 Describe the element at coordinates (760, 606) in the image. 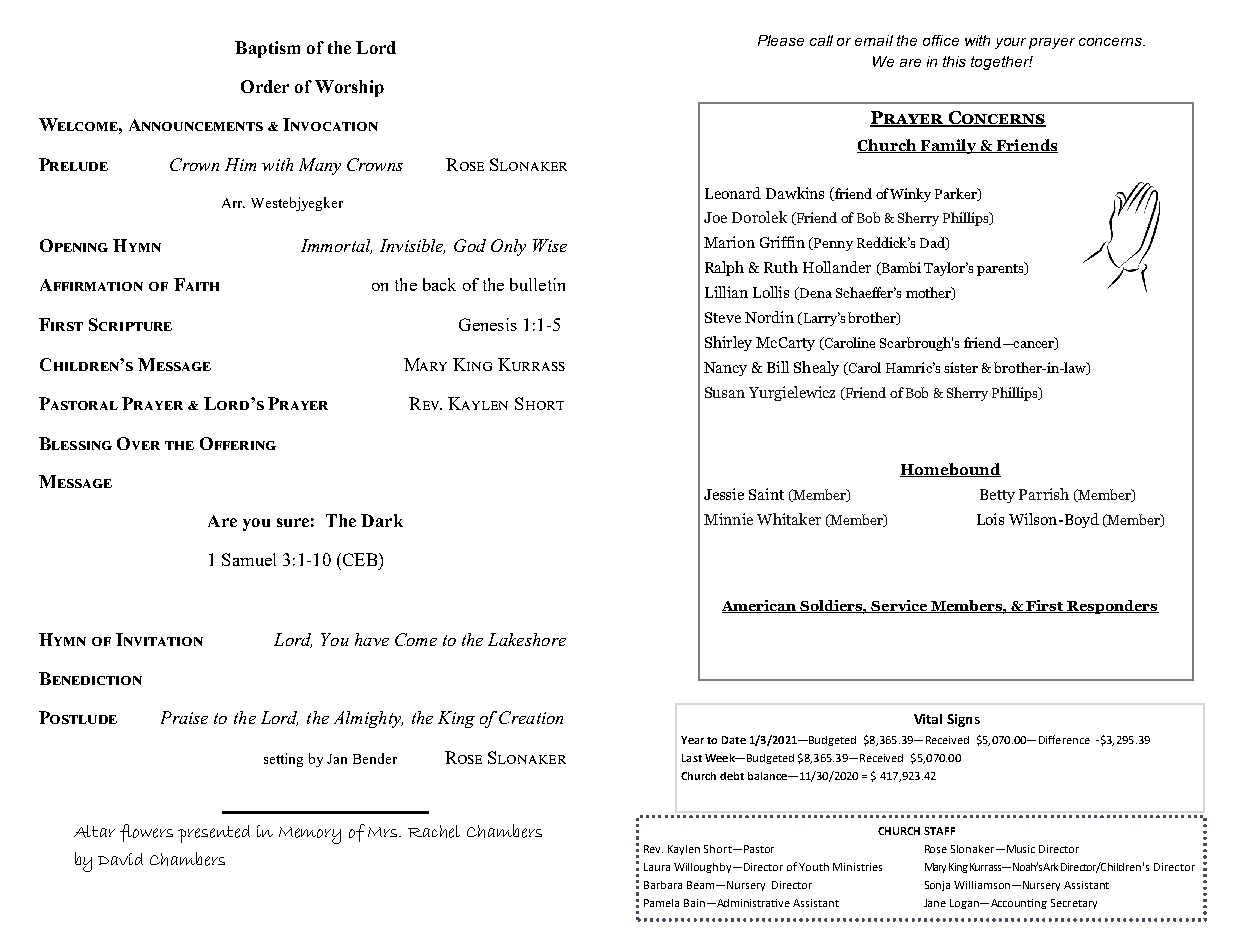

I see `American` at that location.
